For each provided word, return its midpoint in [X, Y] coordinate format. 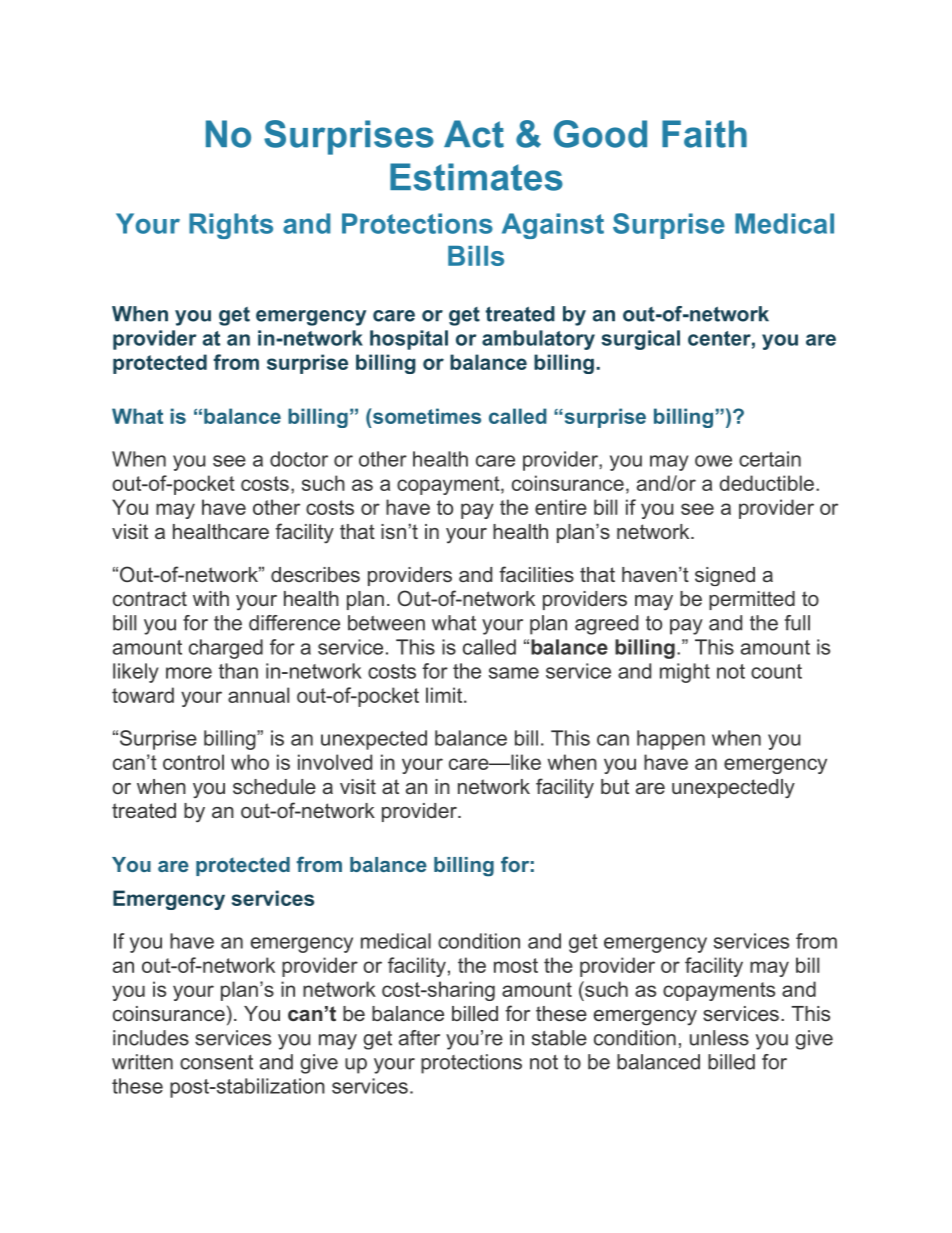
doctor [299, 459]
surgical [640, 340]
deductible [766, 483]
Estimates [476, 177]
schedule [274, 786]
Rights [231, 226]
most [516, 965]
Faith [704, 134]
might [685, 673]
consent [216, 1062]
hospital [409, 340]
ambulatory [538, 340]
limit [445, 695]
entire [561, 507]
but [615, 786]
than [238, 671]
